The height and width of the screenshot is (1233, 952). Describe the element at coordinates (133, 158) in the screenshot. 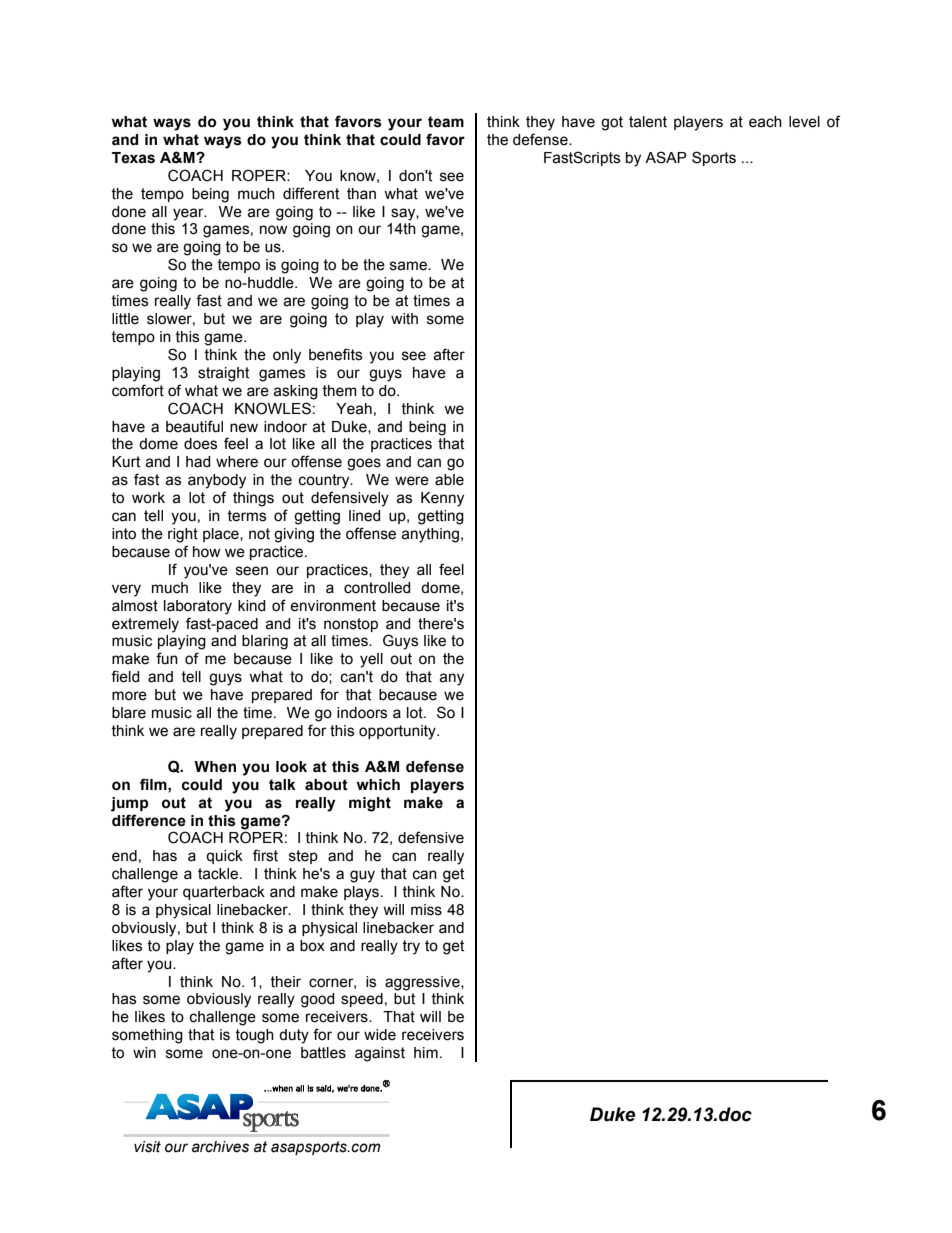

I see `Texas` at that location.
